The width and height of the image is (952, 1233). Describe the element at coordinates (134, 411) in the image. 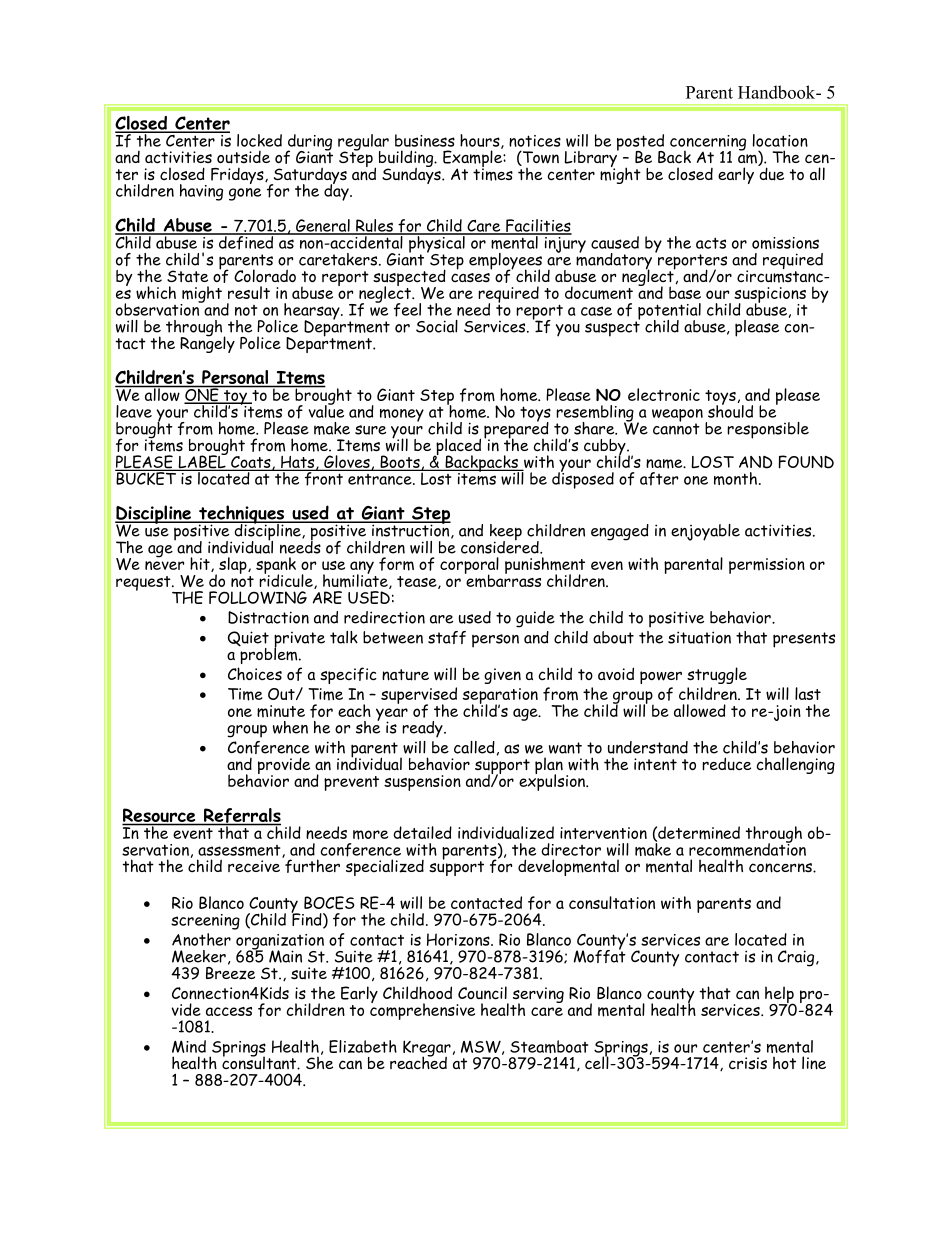

I see `leave` at that location.
